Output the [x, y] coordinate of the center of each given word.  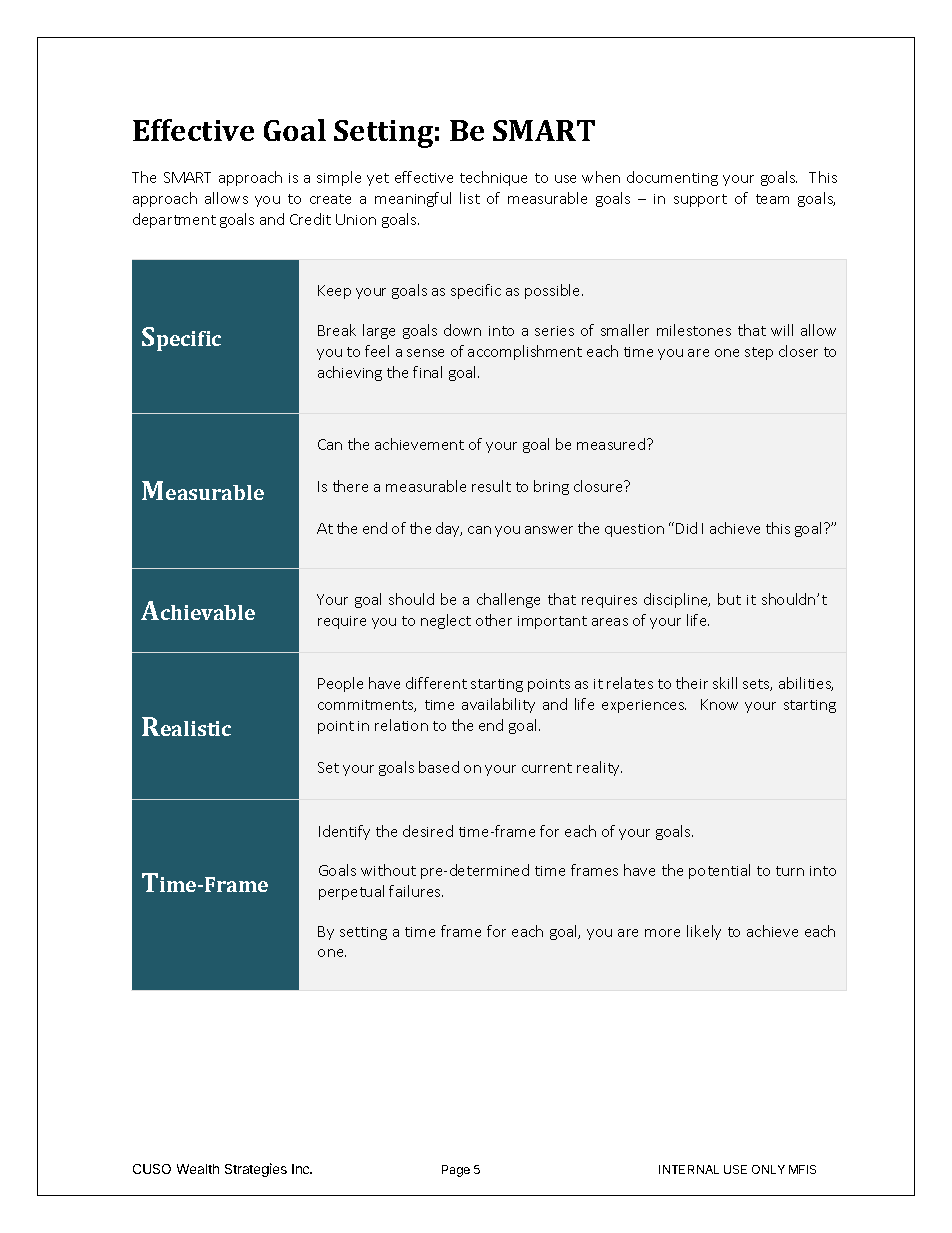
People [340, 684]
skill [725, 683]
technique [493, 178]
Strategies [256, 1170]
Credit [310, 219]
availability [498, 705]
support [700, 200]
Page [456, 1171]
